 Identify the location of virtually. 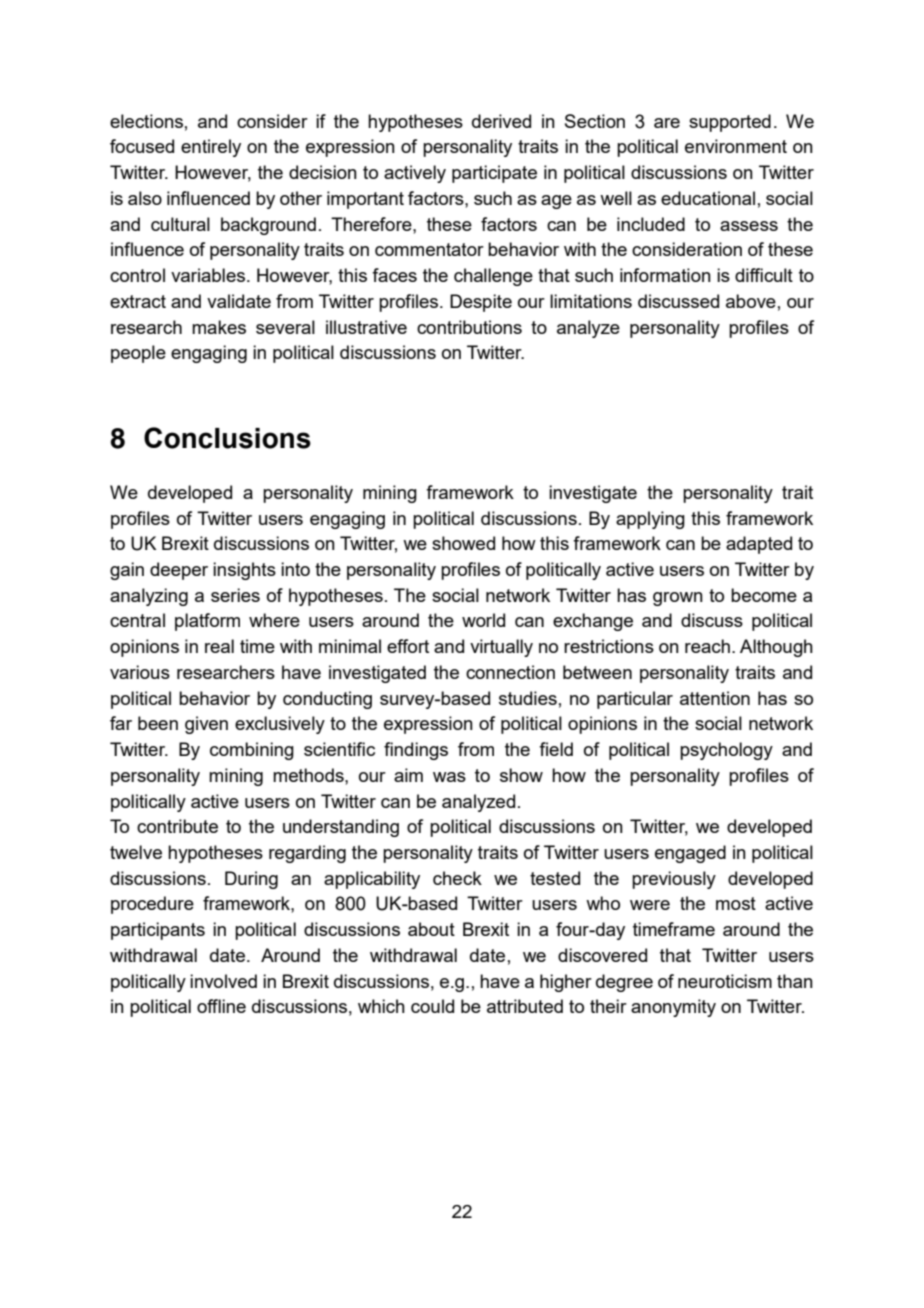
(501, 648).
